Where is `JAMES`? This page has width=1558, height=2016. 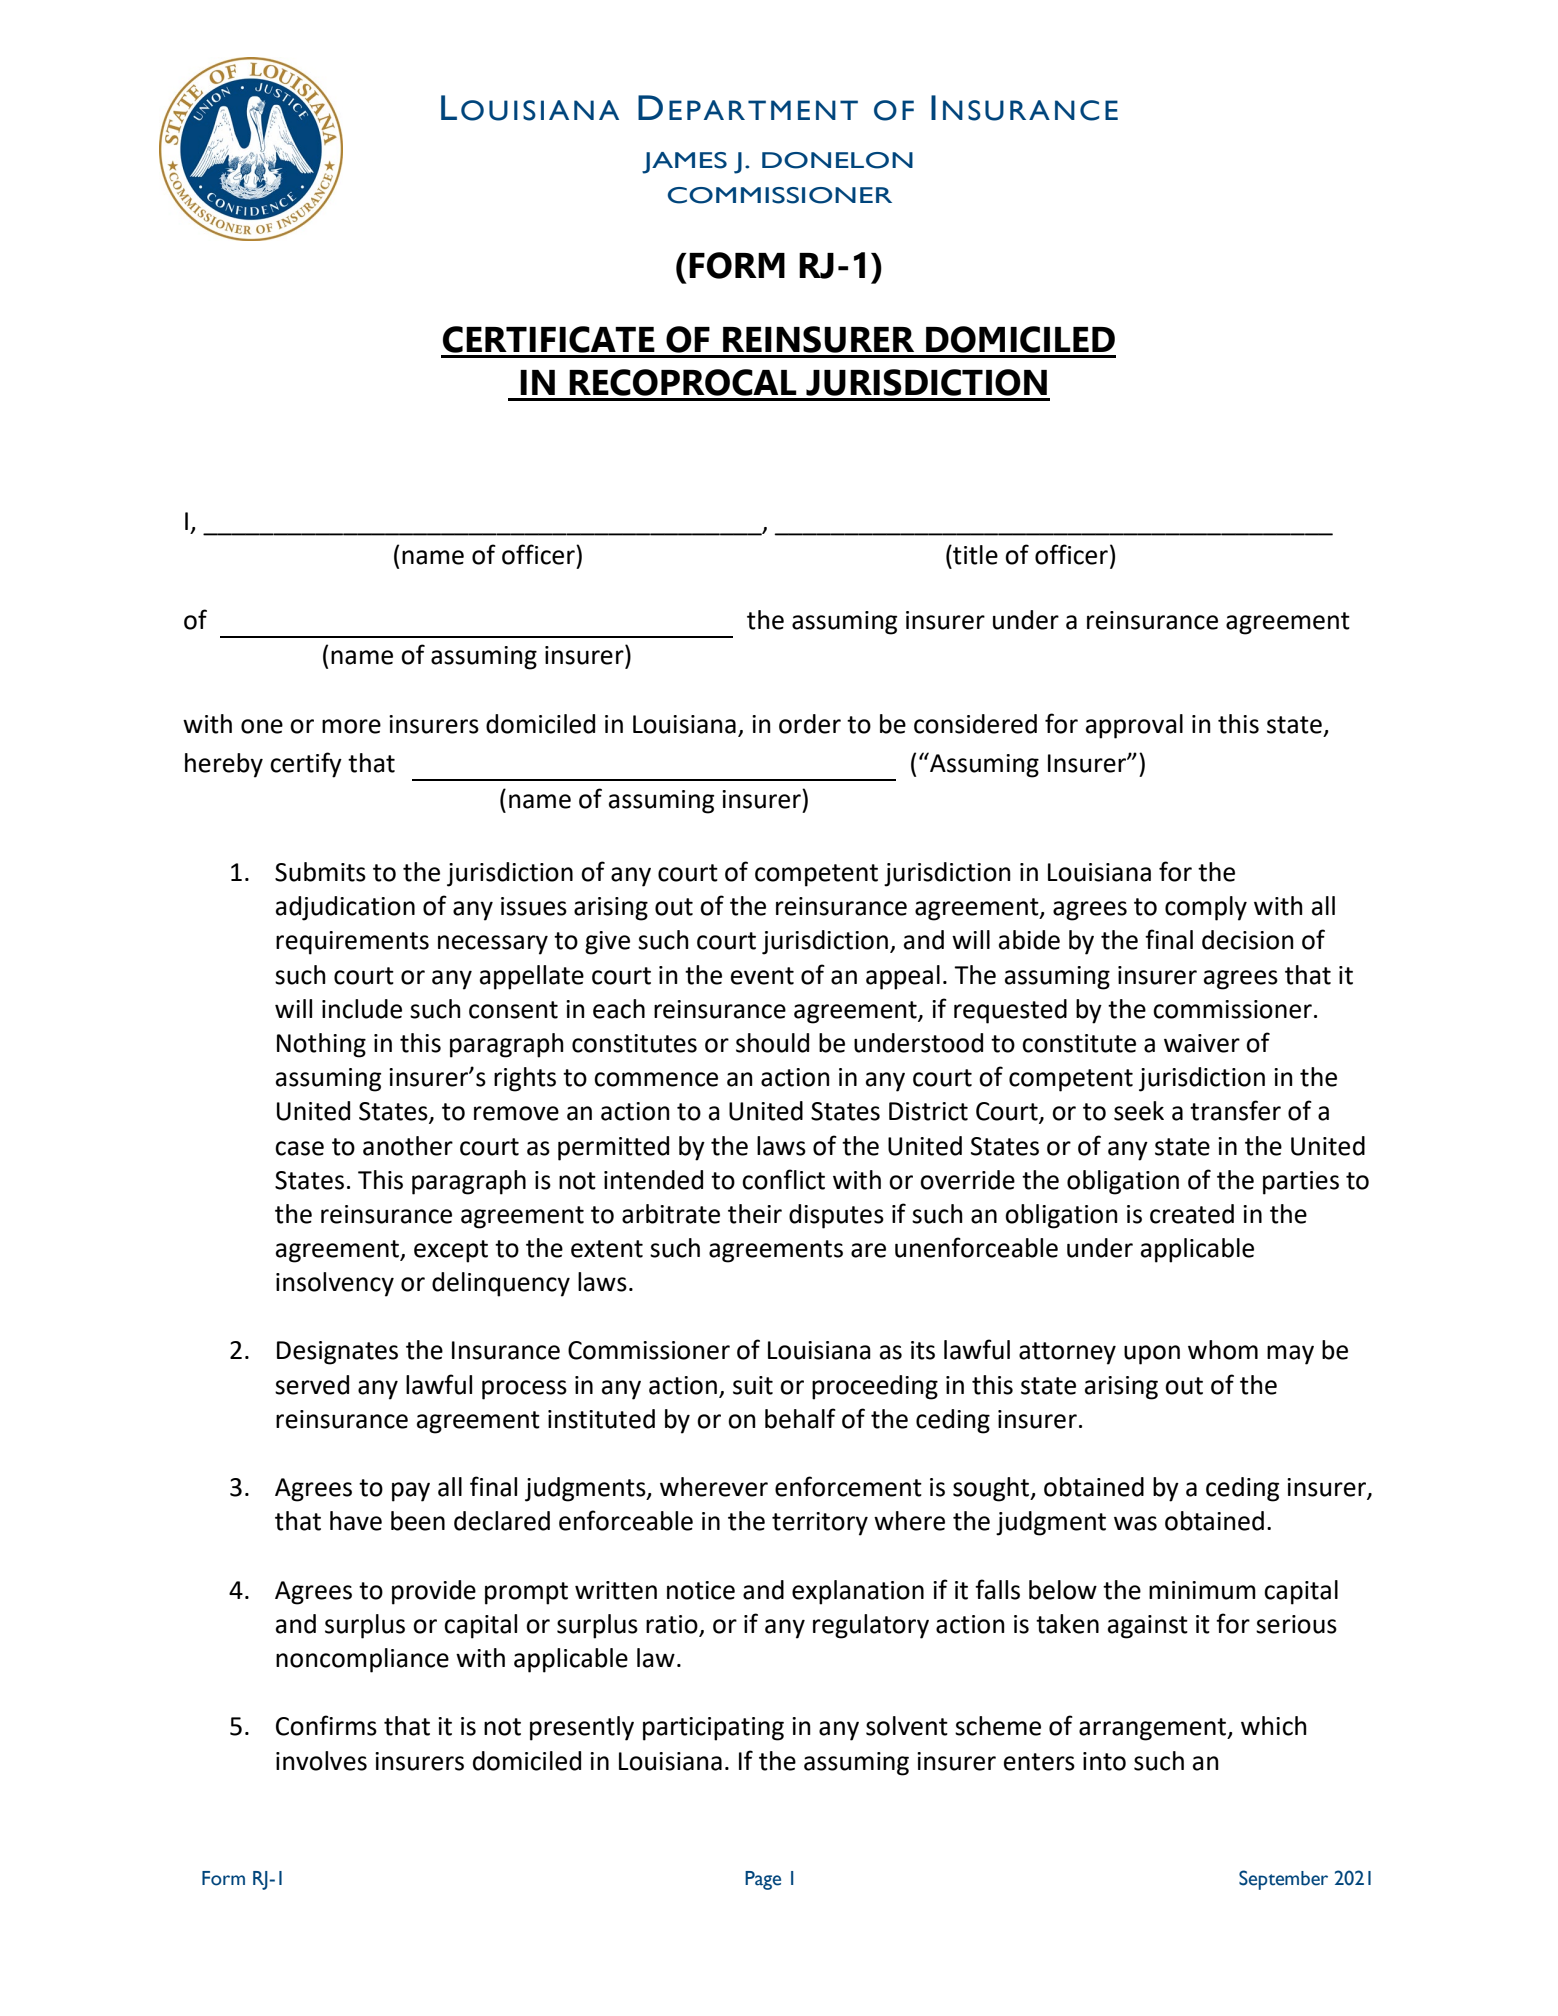 JAMES is located at coordinates (684, 163).
